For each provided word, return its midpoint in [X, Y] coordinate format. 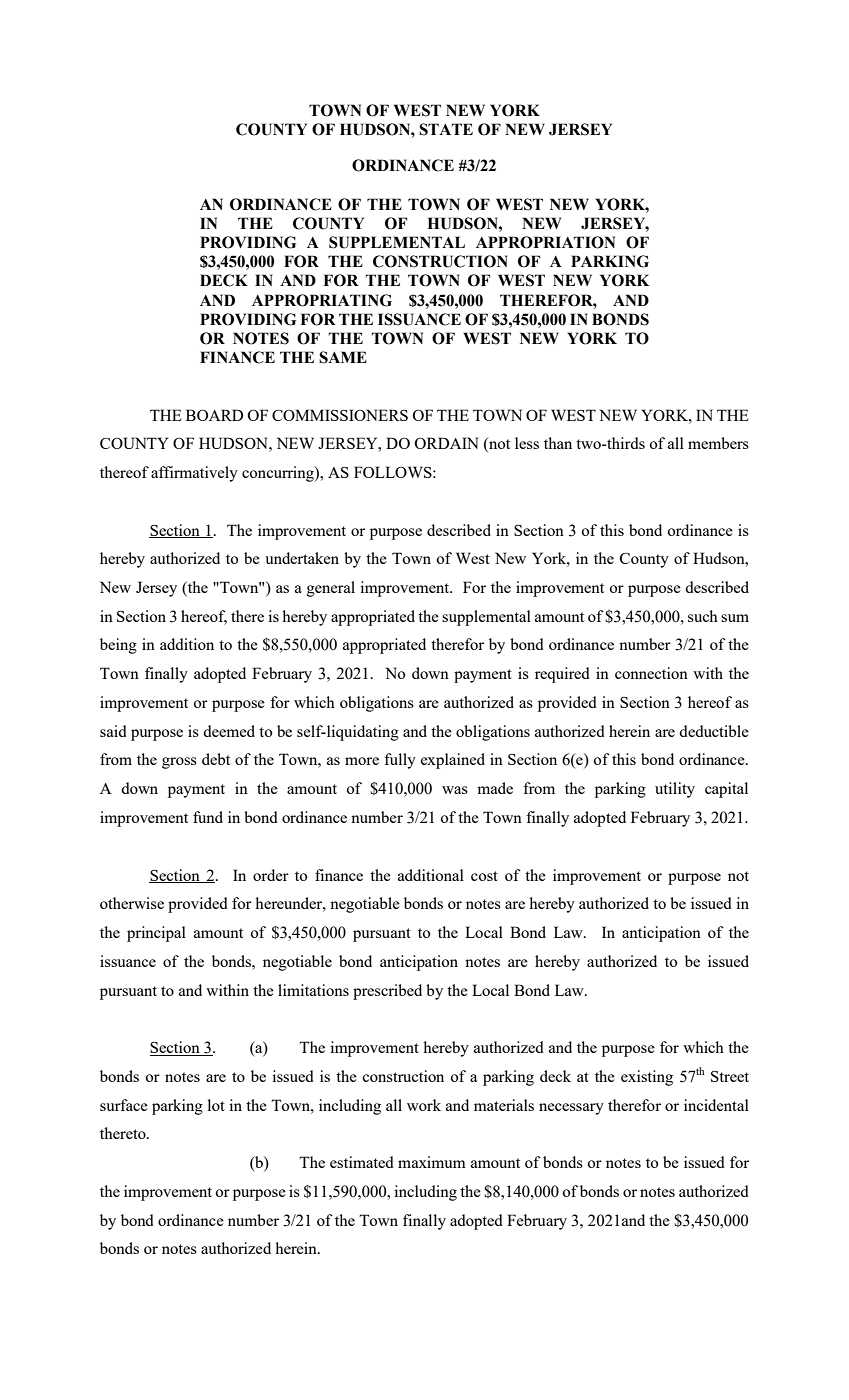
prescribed [387, 992]
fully [400, 761]
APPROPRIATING [322, 300]
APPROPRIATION [545, 242]
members [718, 443]
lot [216, 1105]
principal [156, 934]
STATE [446, 129]
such [703, 616]
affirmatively [194, 474]
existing [647, 1078]
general [331, 589]
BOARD [214, 415]
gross [179, 763]
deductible [714, 731]
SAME [343, 357]
